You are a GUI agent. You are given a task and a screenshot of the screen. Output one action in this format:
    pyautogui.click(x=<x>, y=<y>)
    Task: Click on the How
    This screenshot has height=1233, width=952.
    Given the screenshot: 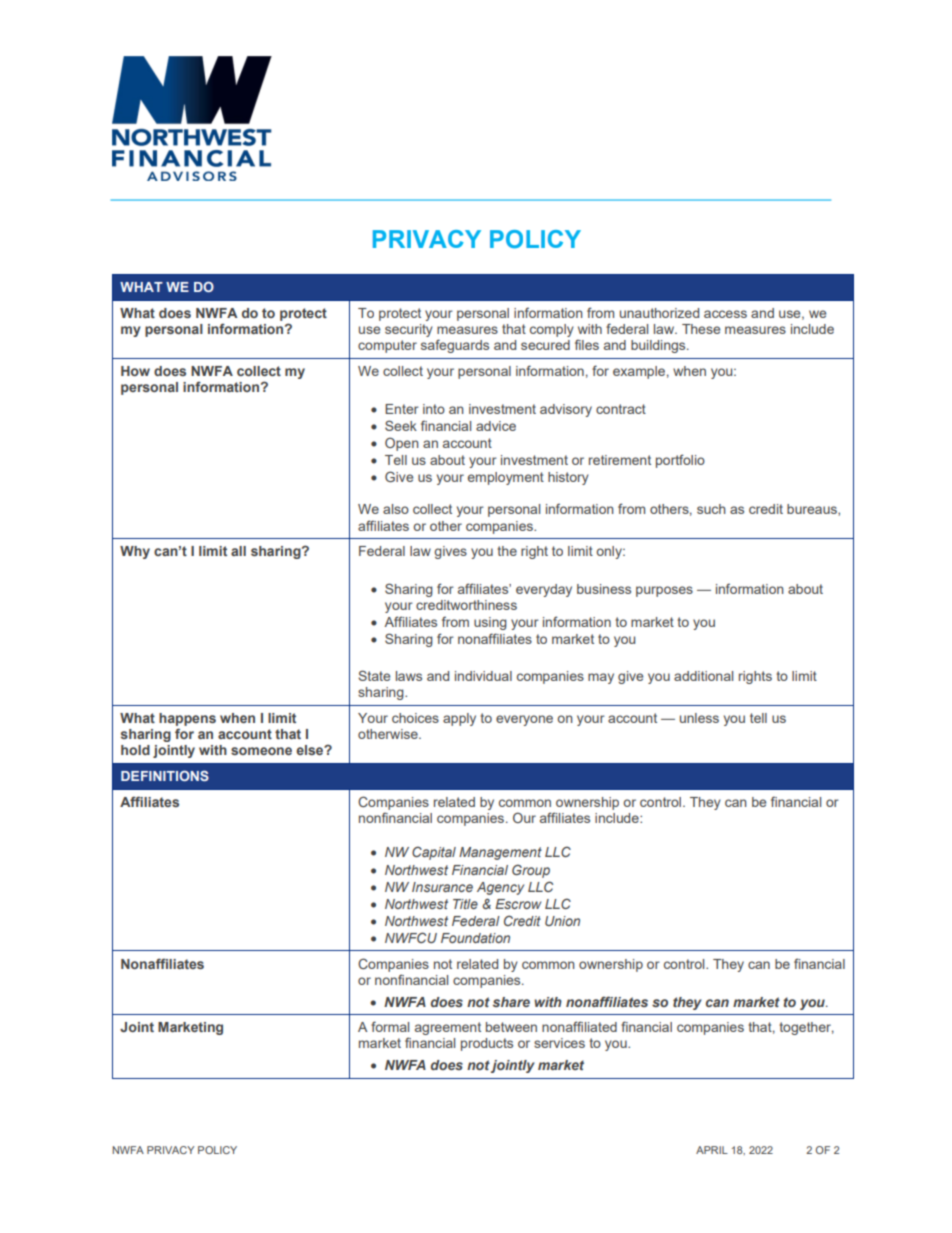 What is the action you would take?
    pyautogui.click(x=135, y=371)
